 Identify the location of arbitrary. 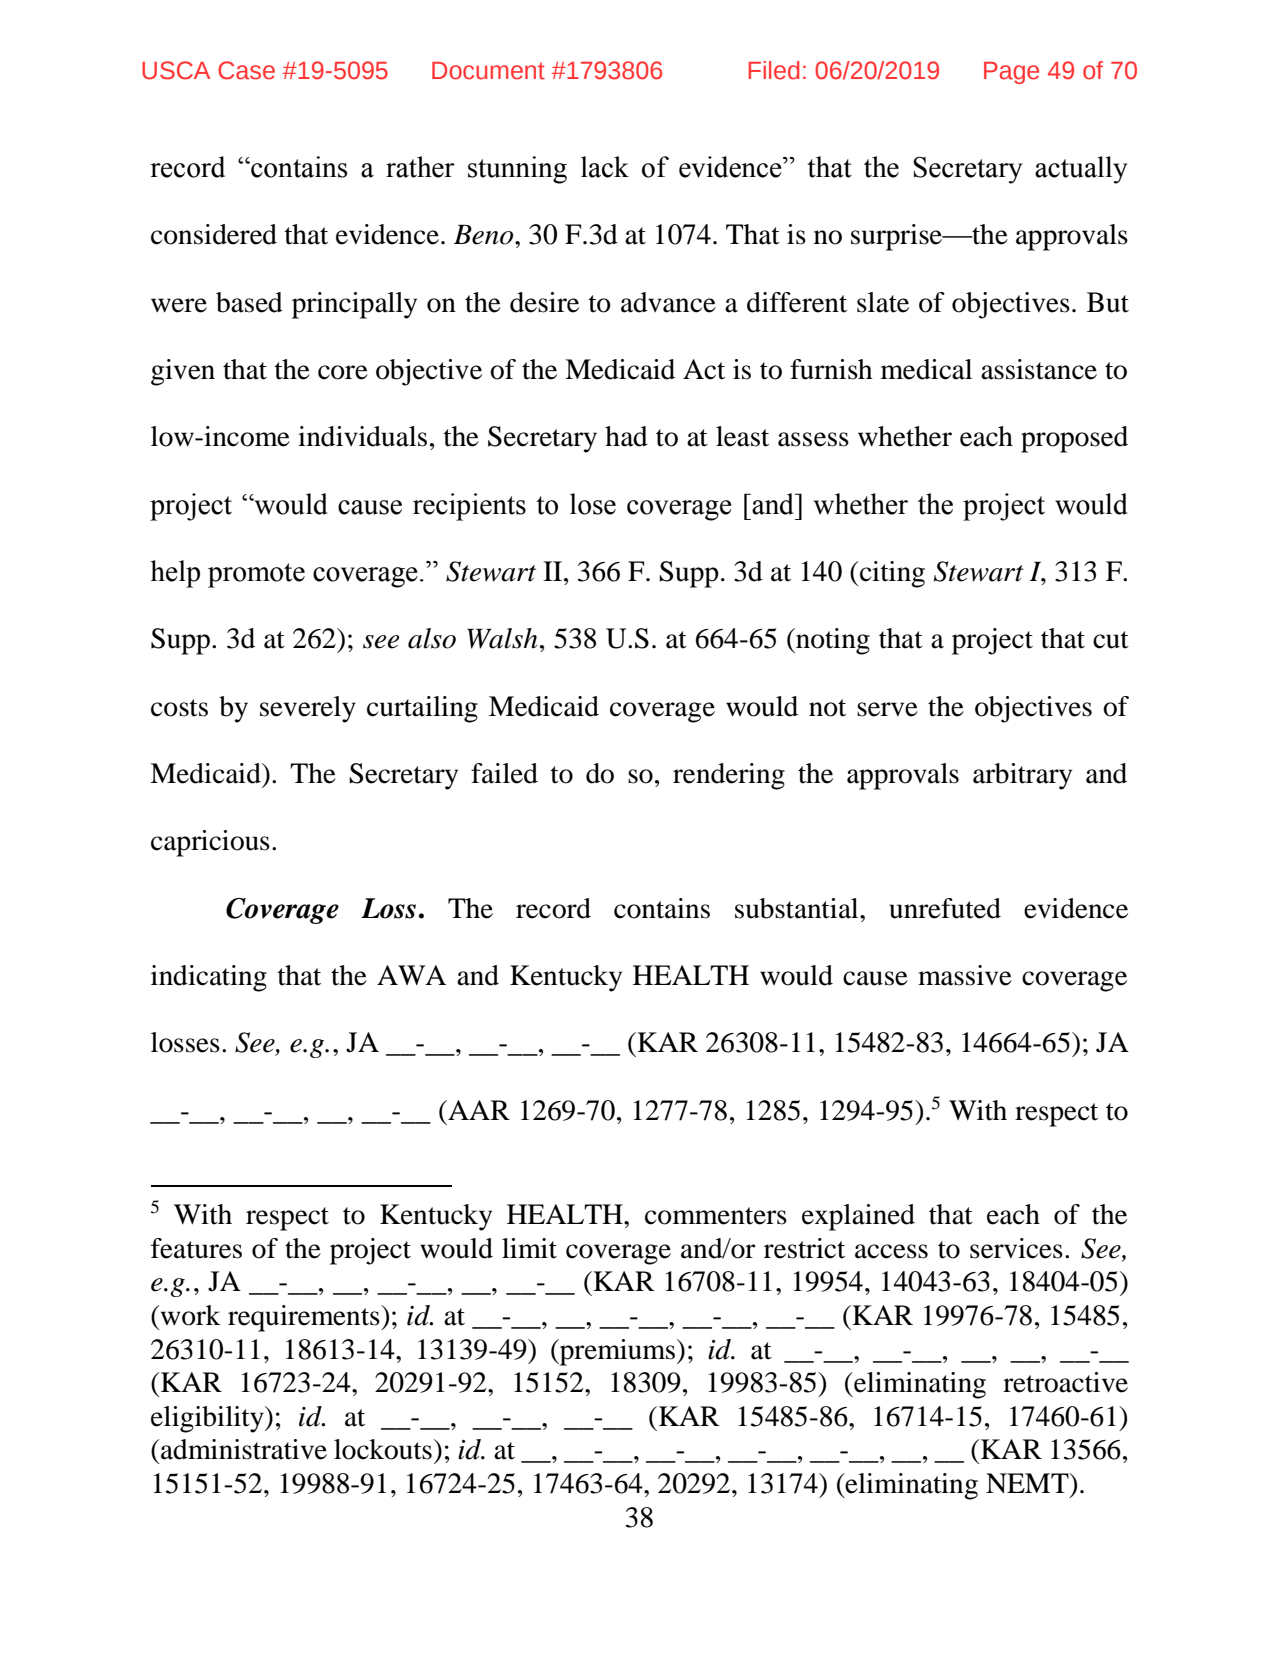
(1022, 776).
